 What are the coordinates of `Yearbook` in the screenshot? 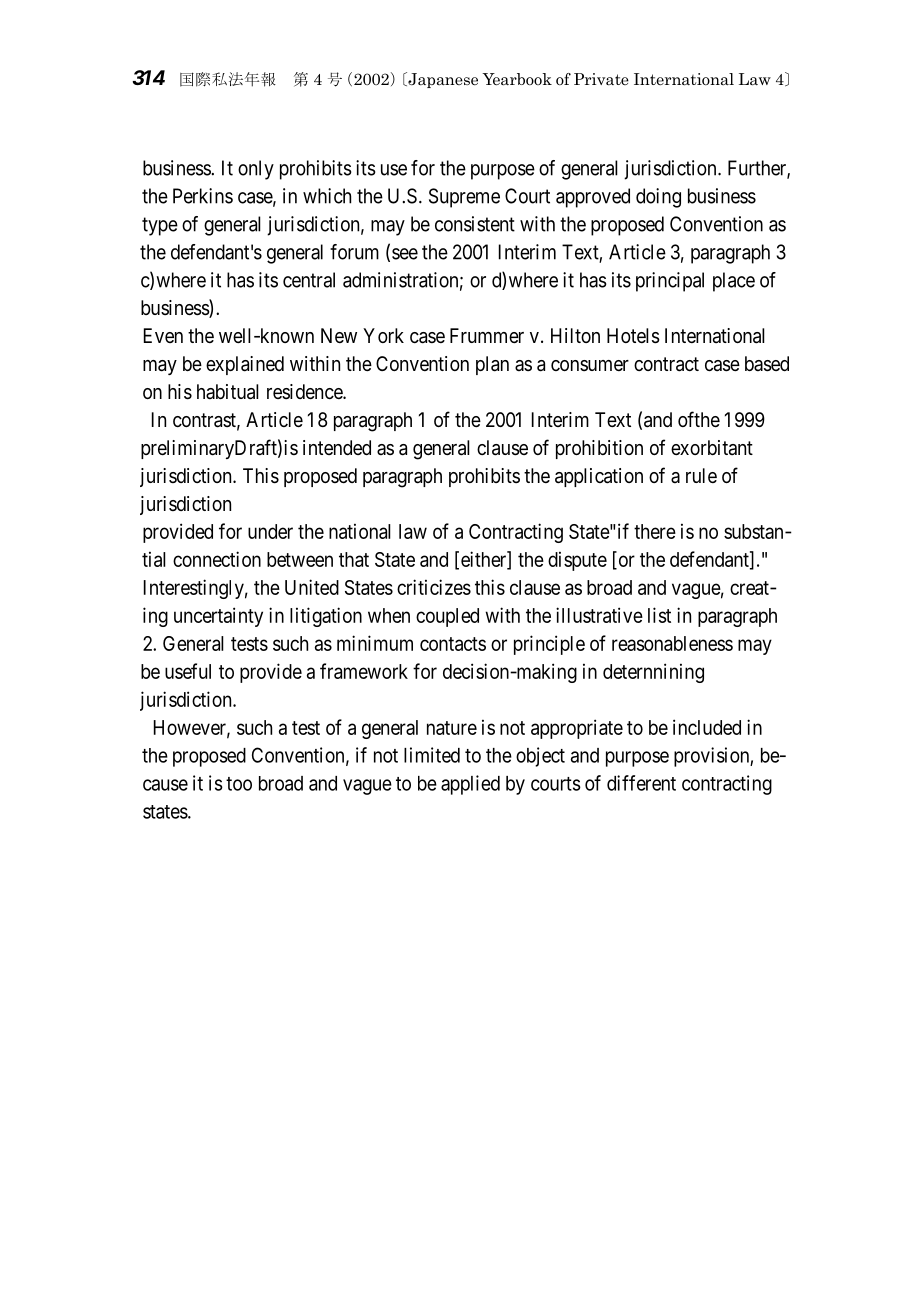 It's located at (517, 79).
